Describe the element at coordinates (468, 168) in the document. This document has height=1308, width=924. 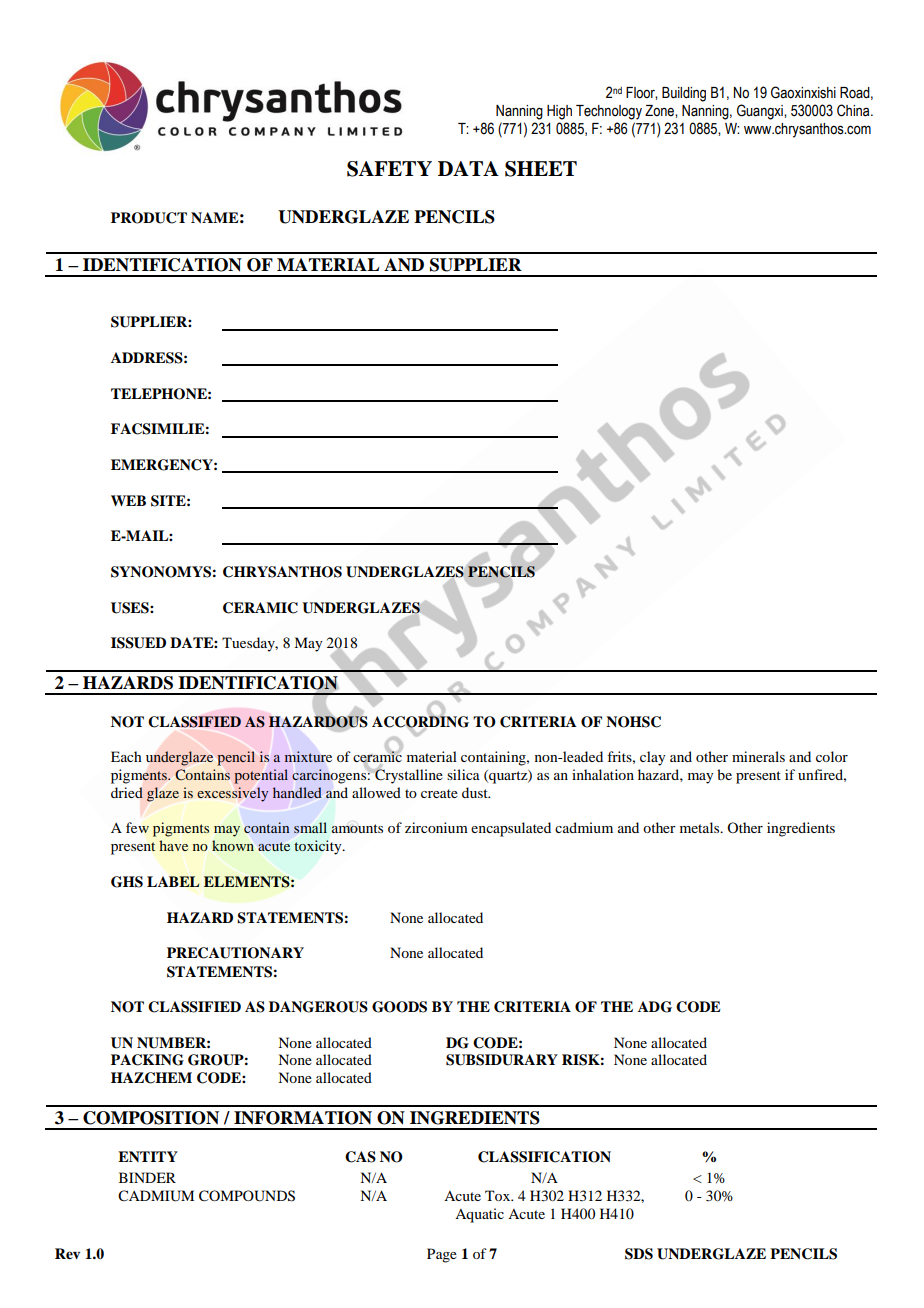
I see `DATA` at that location.
